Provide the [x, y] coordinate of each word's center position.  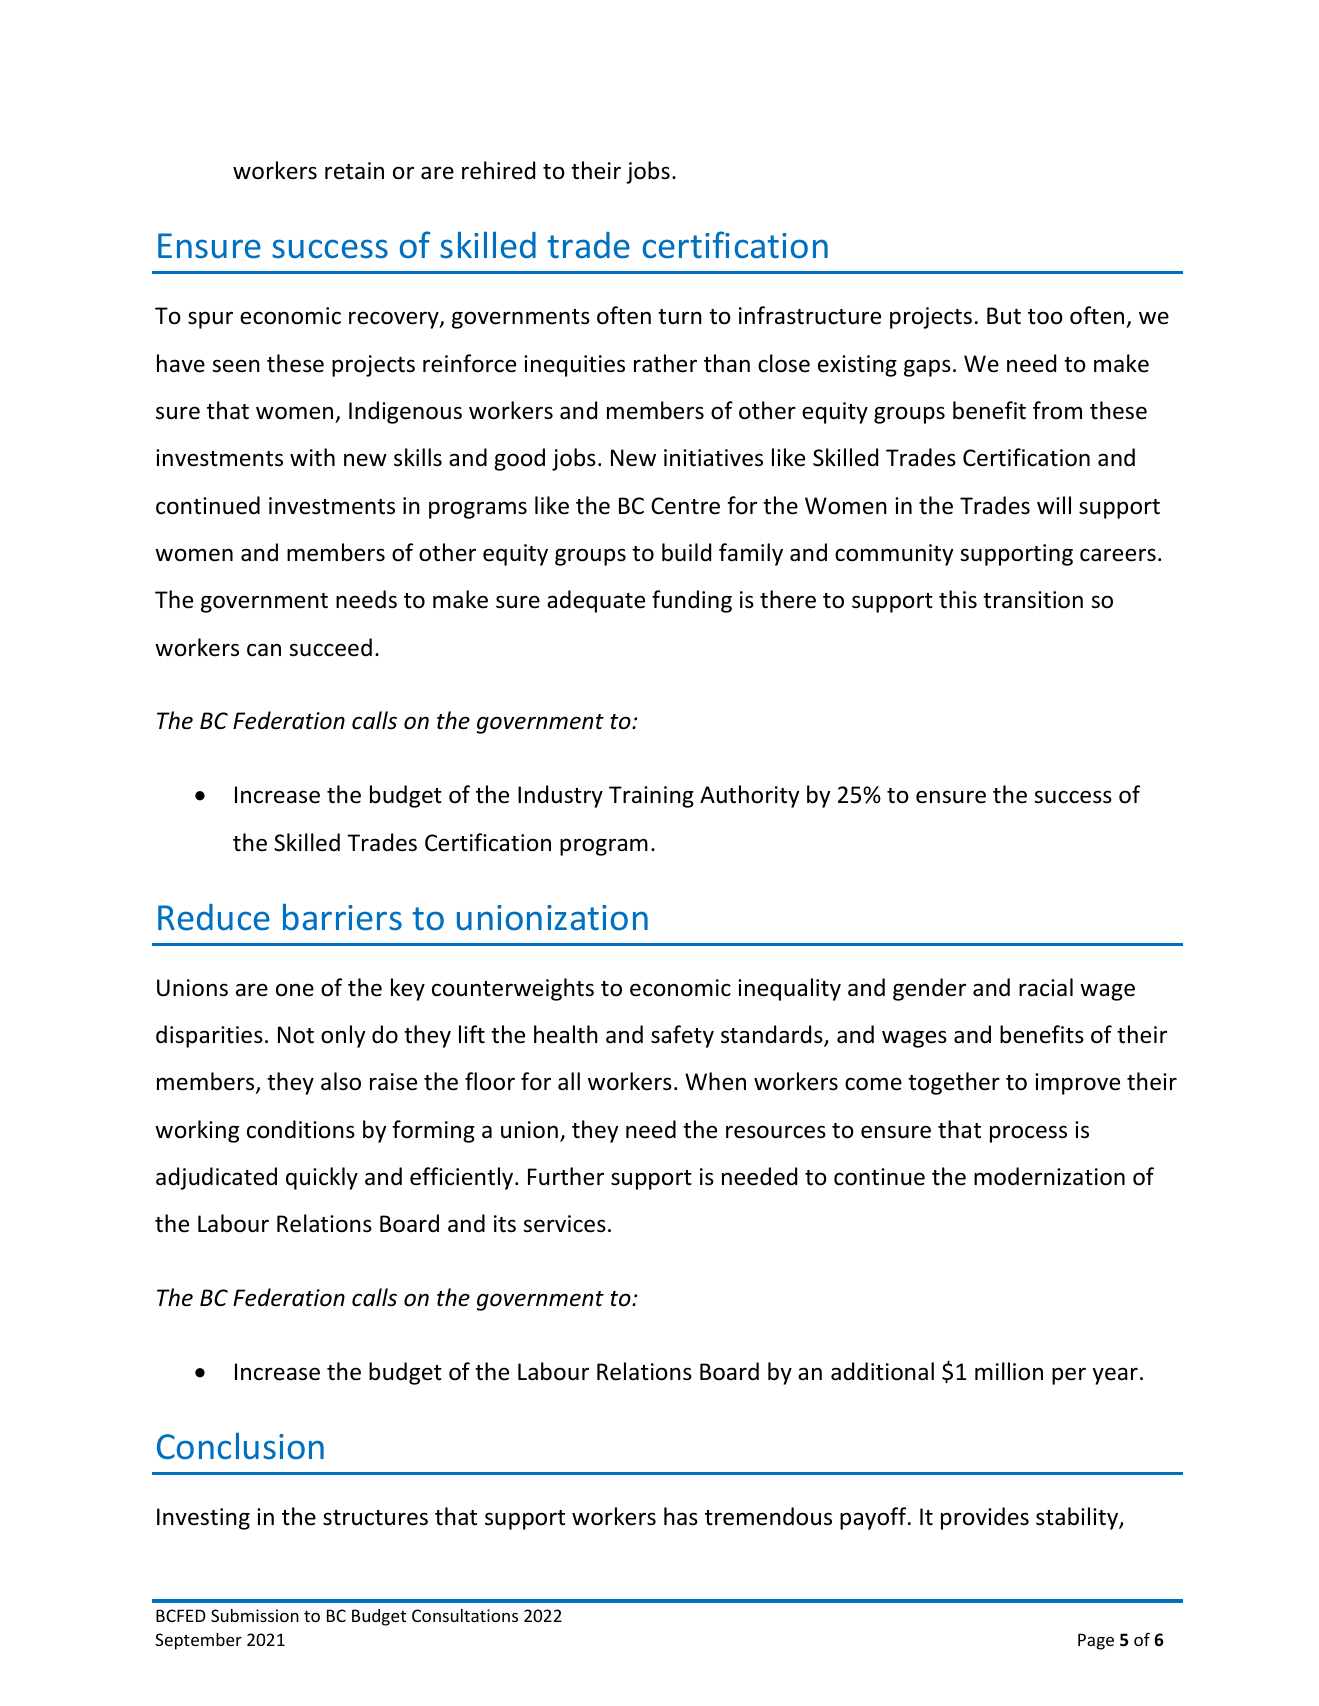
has [681, 1516]
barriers [342, 917]
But [1004, 316]
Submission [255, 1615]
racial [1046, 987]
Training [651, 797]
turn [680, 317]
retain [354, 171]
